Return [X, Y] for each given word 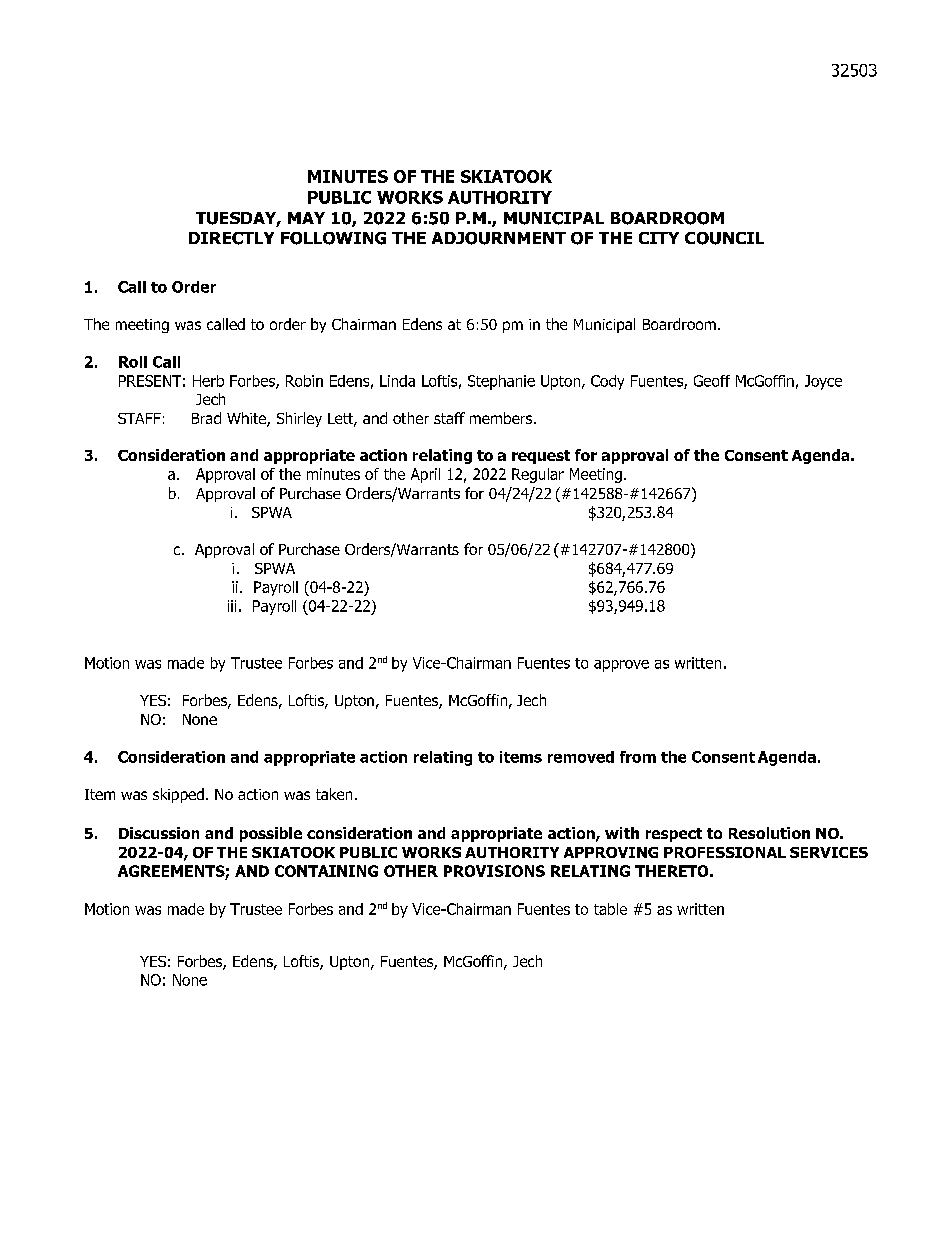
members [502, 418]
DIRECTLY [231, 238]
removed [581, 757]
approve [621, 666]
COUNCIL [724, 238]
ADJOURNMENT [499, 238]
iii [232, 606]
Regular [538, 475]
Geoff [712, 381]
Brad [206, 418]
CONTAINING [326, 871]
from [638, 757]
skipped [178, 795]
